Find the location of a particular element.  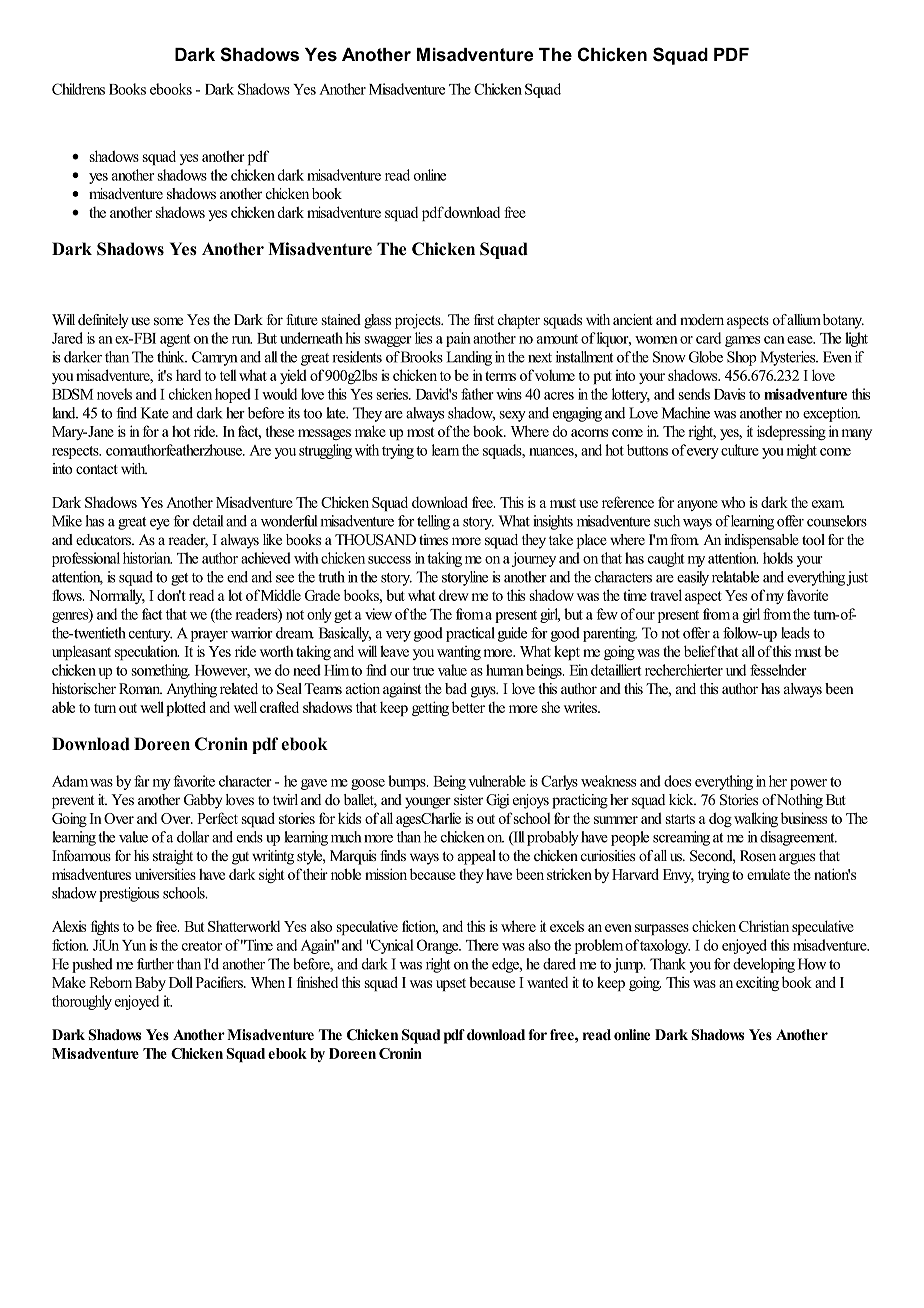

Roman is located at coordinates (140, 688).
